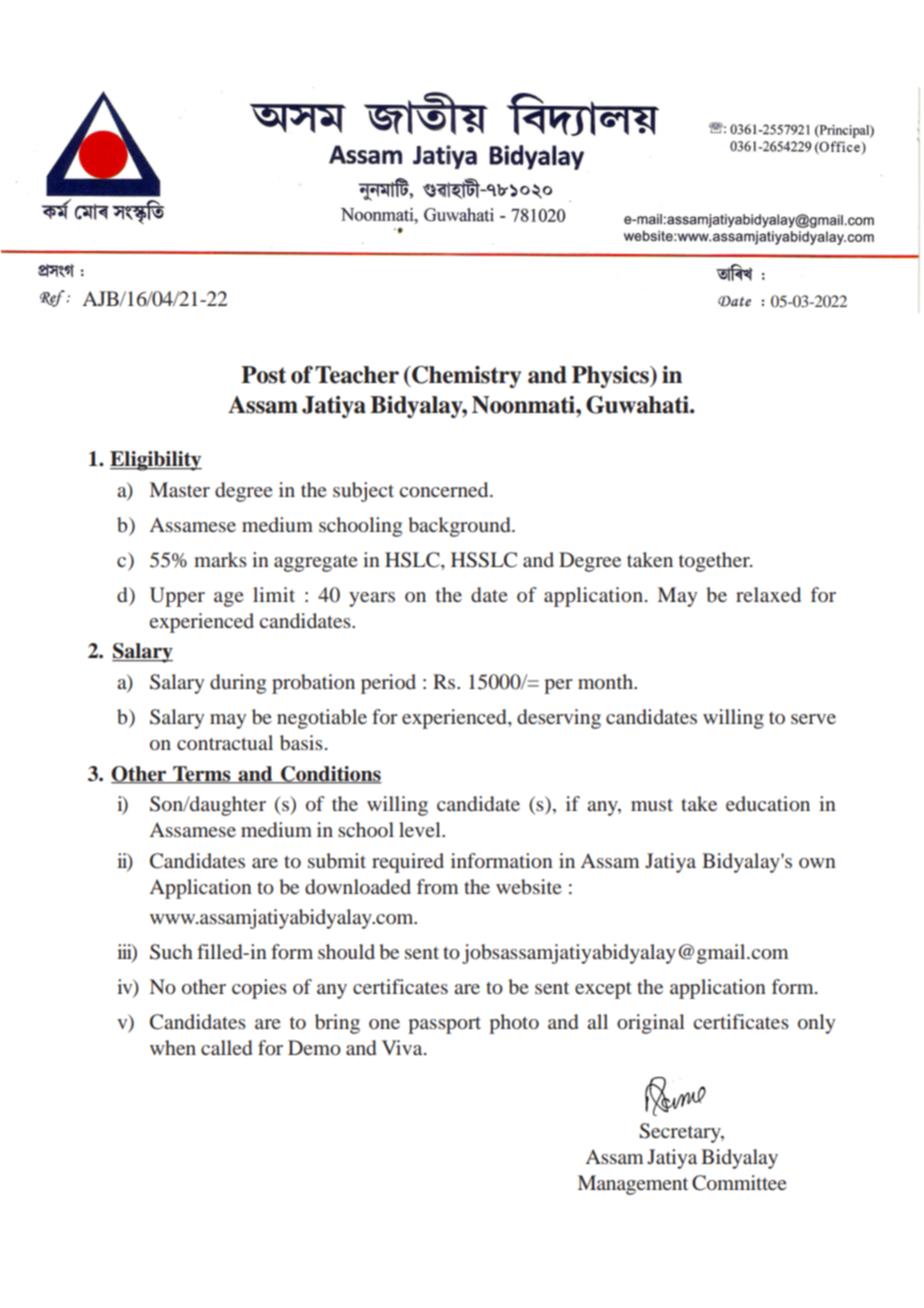 The image size is (924, 1308). Describe the element at coordinates (202, 774) in the screenshot. I see `Terms` at that location.
